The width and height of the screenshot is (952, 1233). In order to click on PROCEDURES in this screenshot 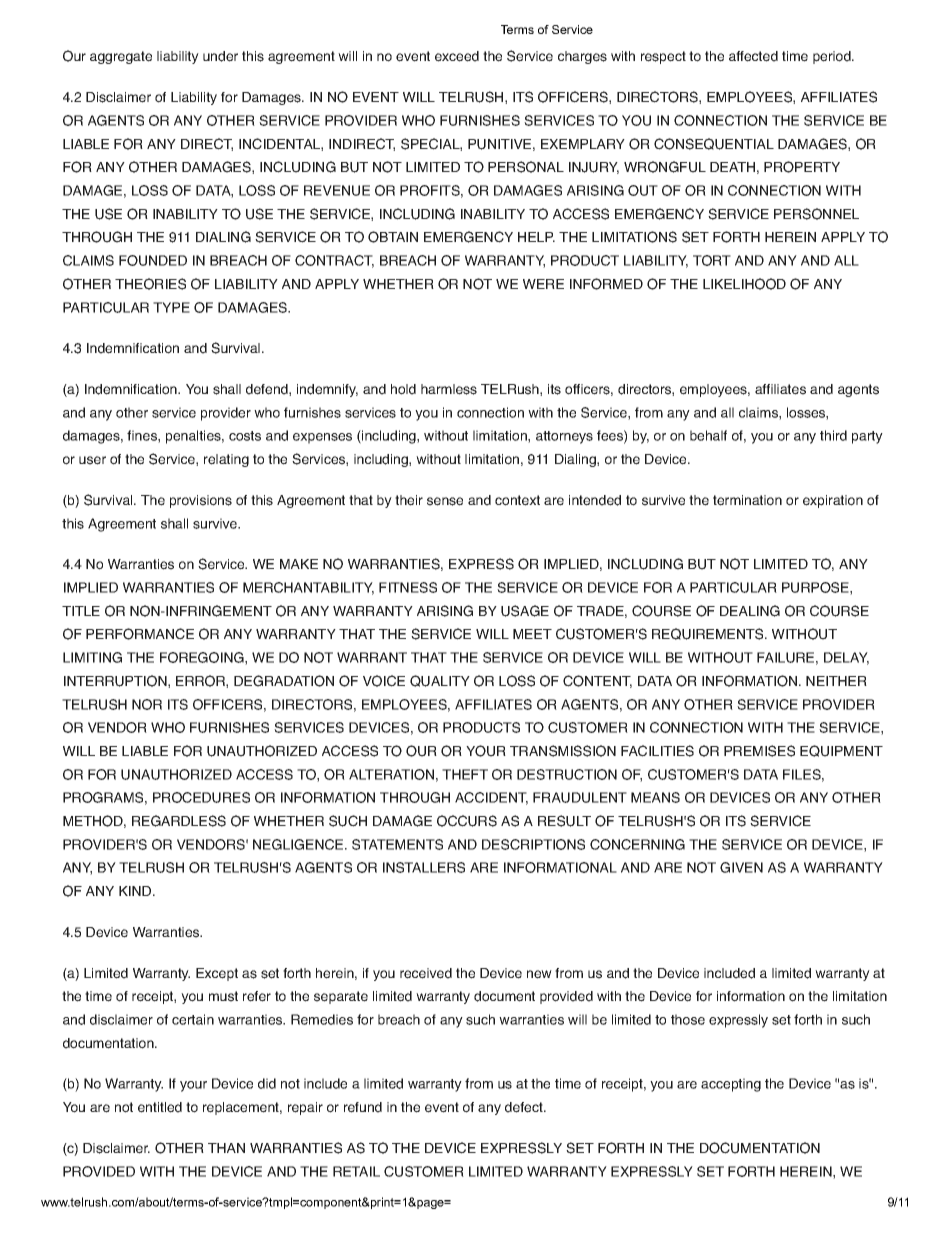, I will do `click(201, 797)`.
